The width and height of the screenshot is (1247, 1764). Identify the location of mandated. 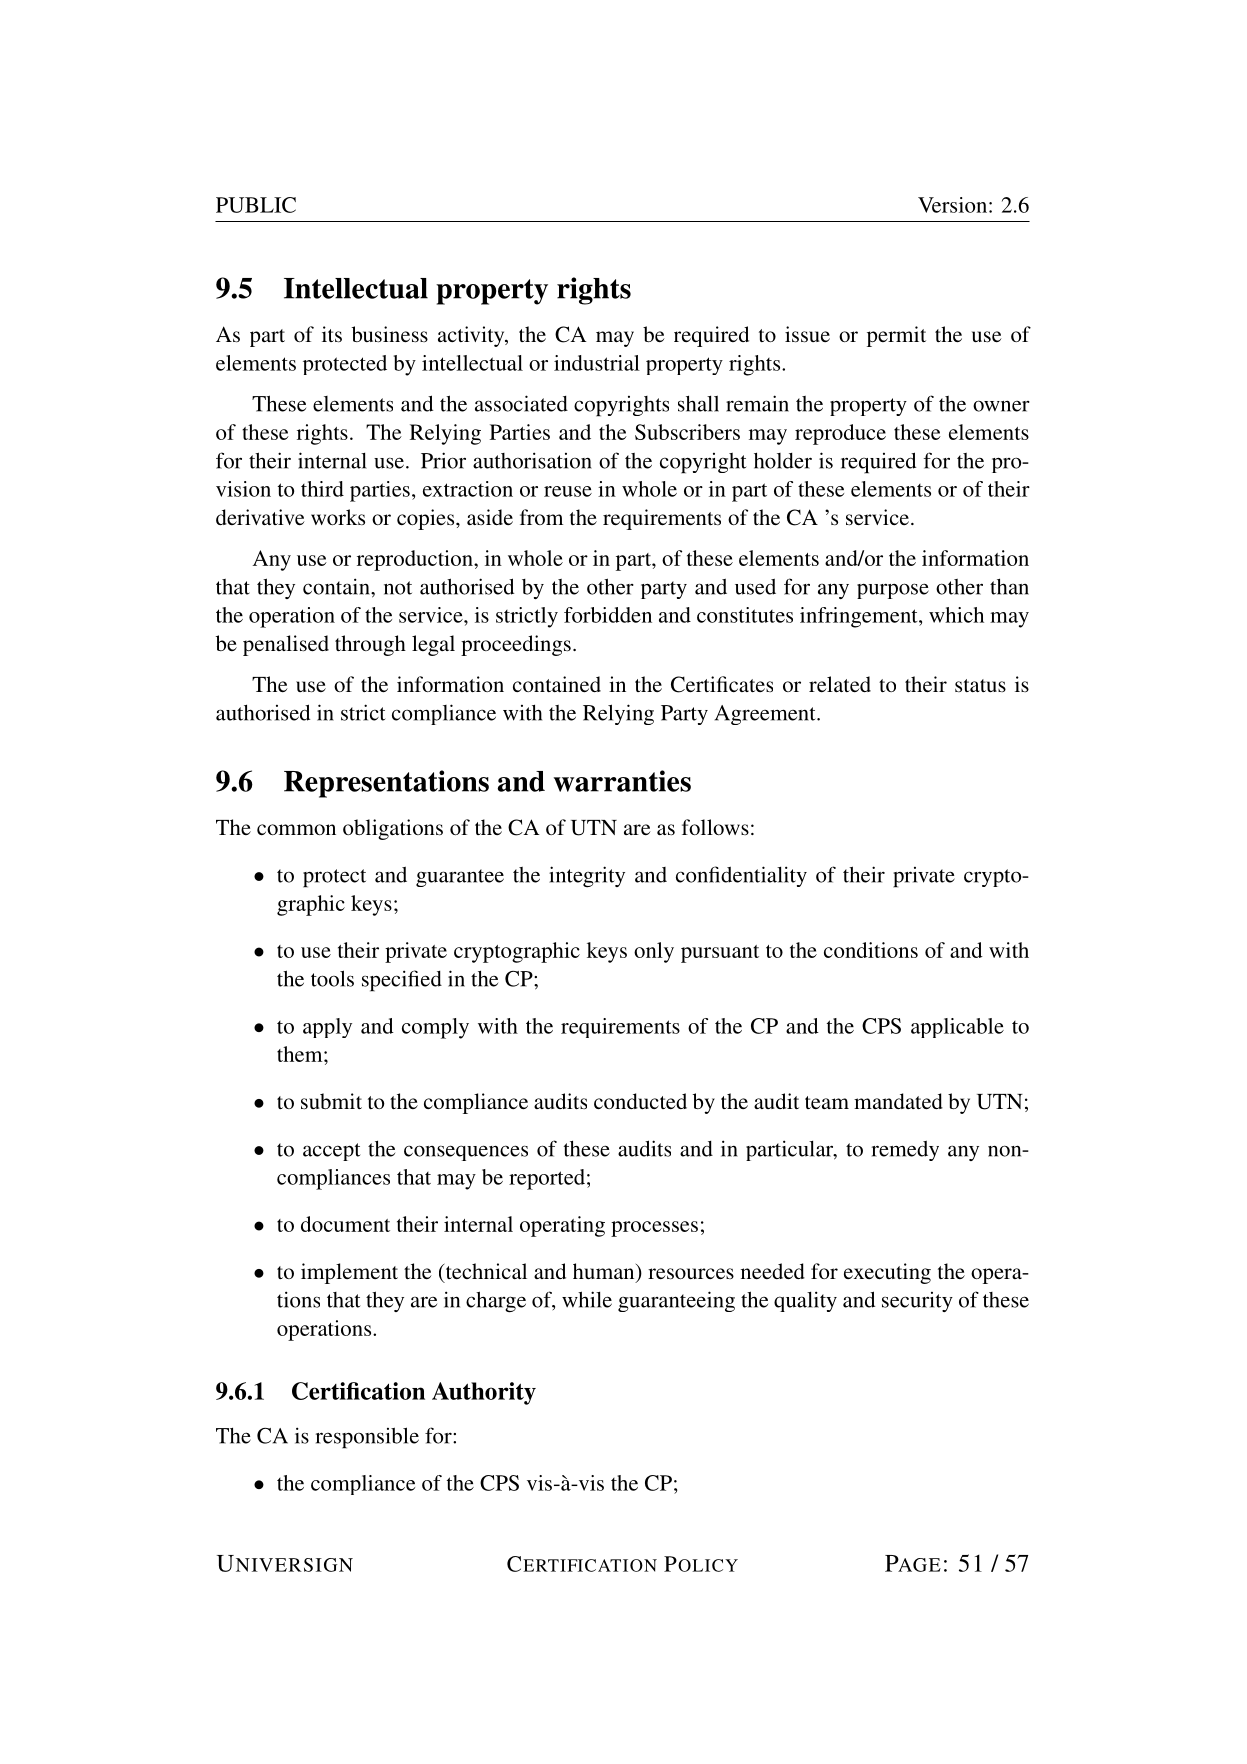
(898, 1101).
